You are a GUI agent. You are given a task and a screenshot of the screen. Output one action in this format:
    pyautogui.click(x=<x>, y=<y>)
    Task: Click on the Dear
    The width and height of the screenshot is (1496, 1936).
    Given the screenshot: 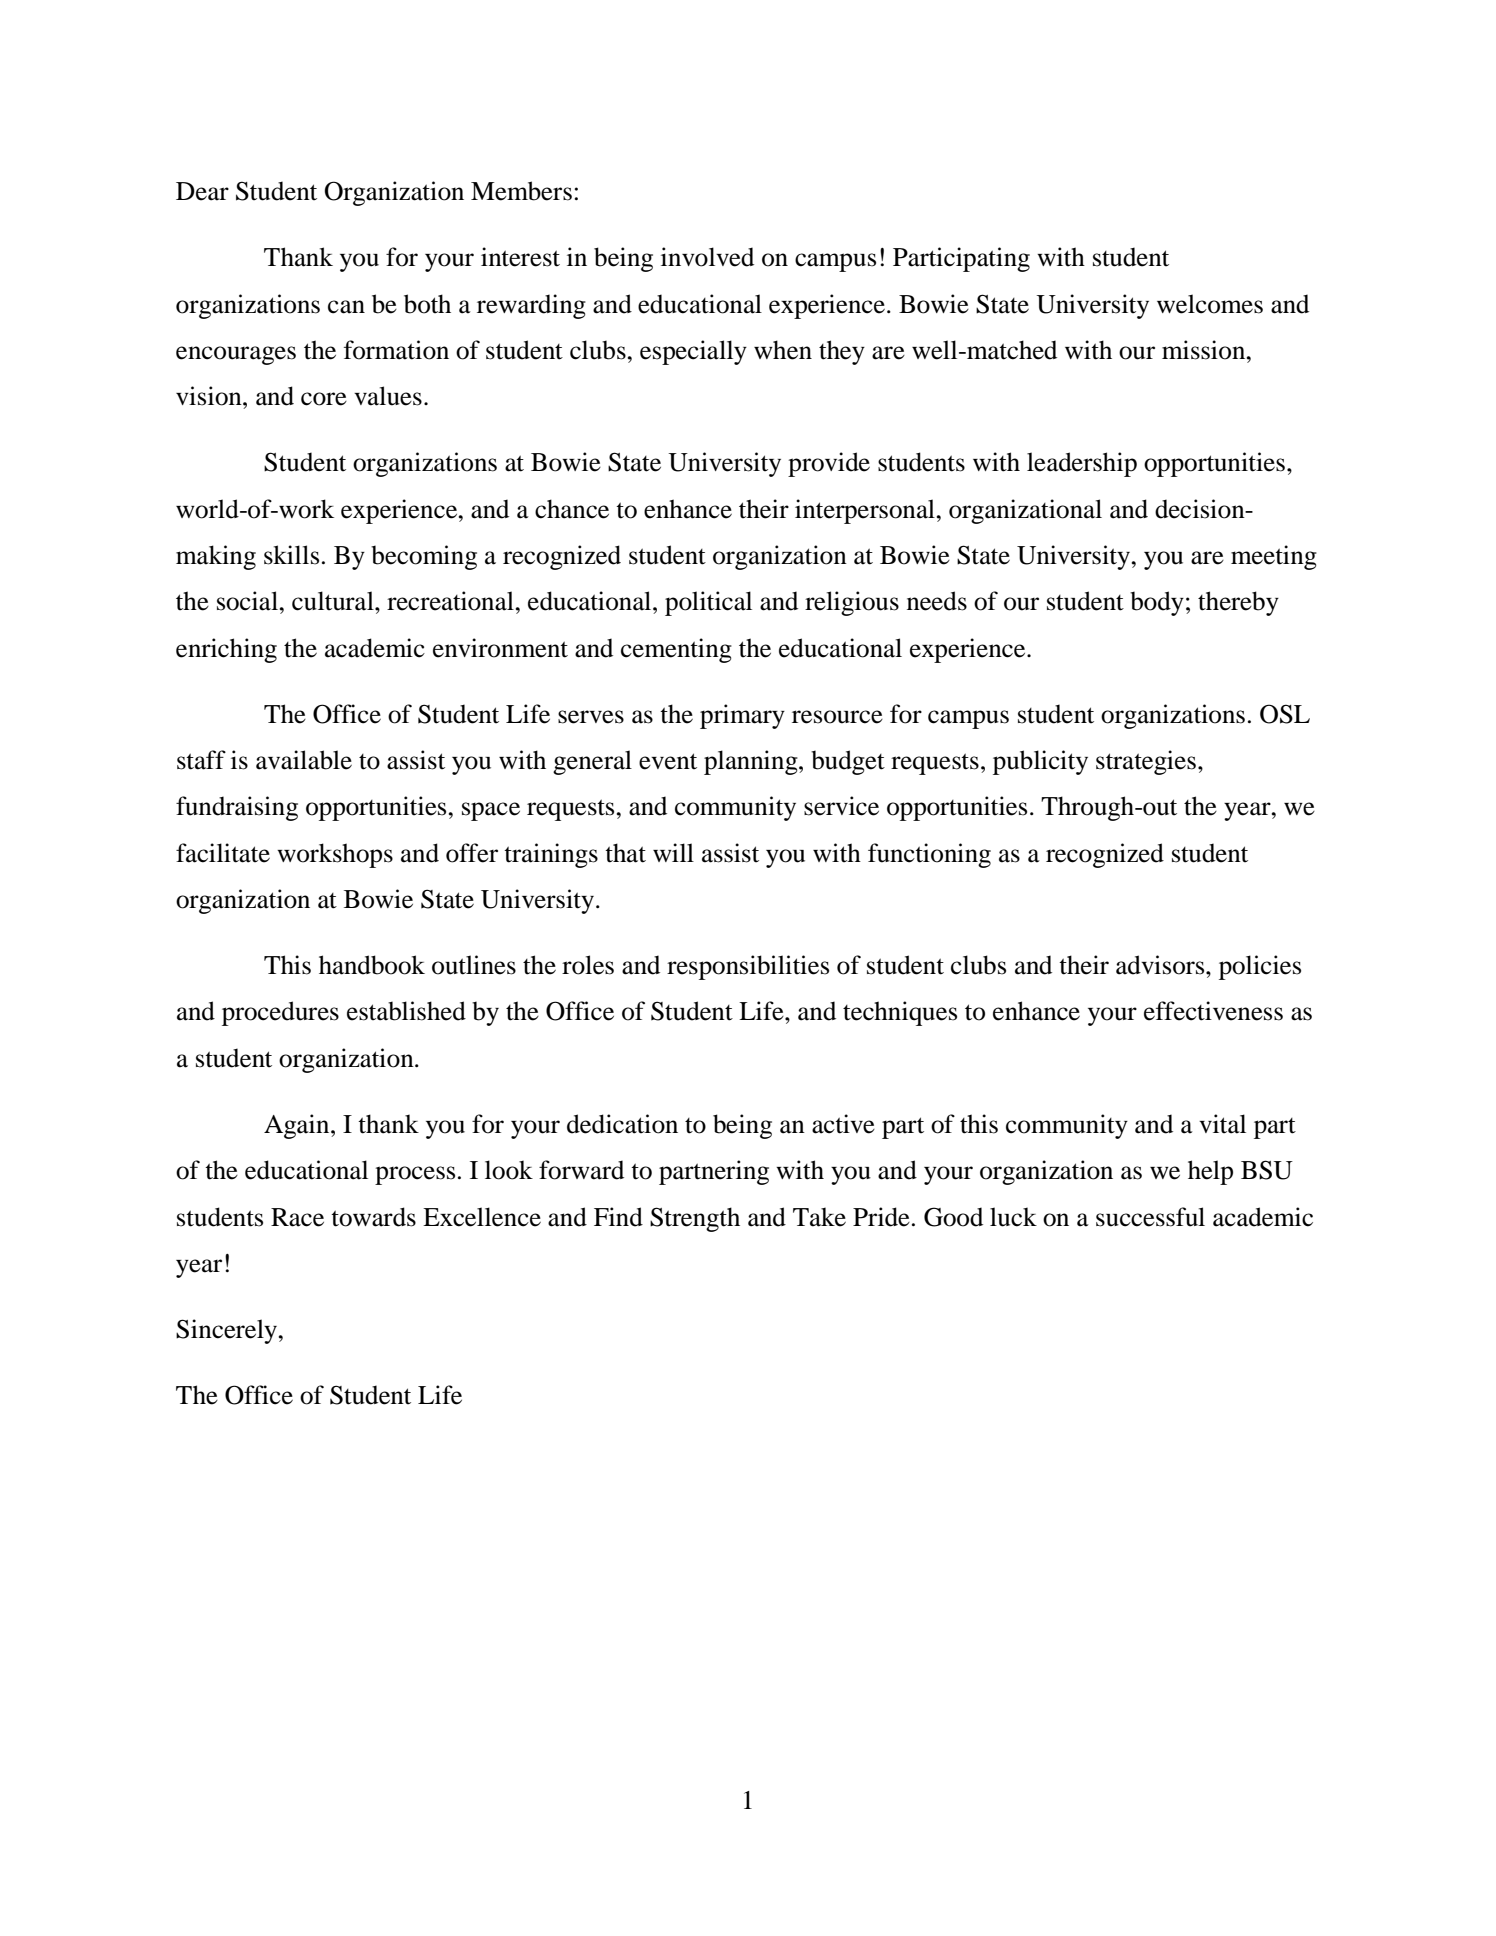 What is the action you would take?
    pyautogui.click(x=202, y=191)
